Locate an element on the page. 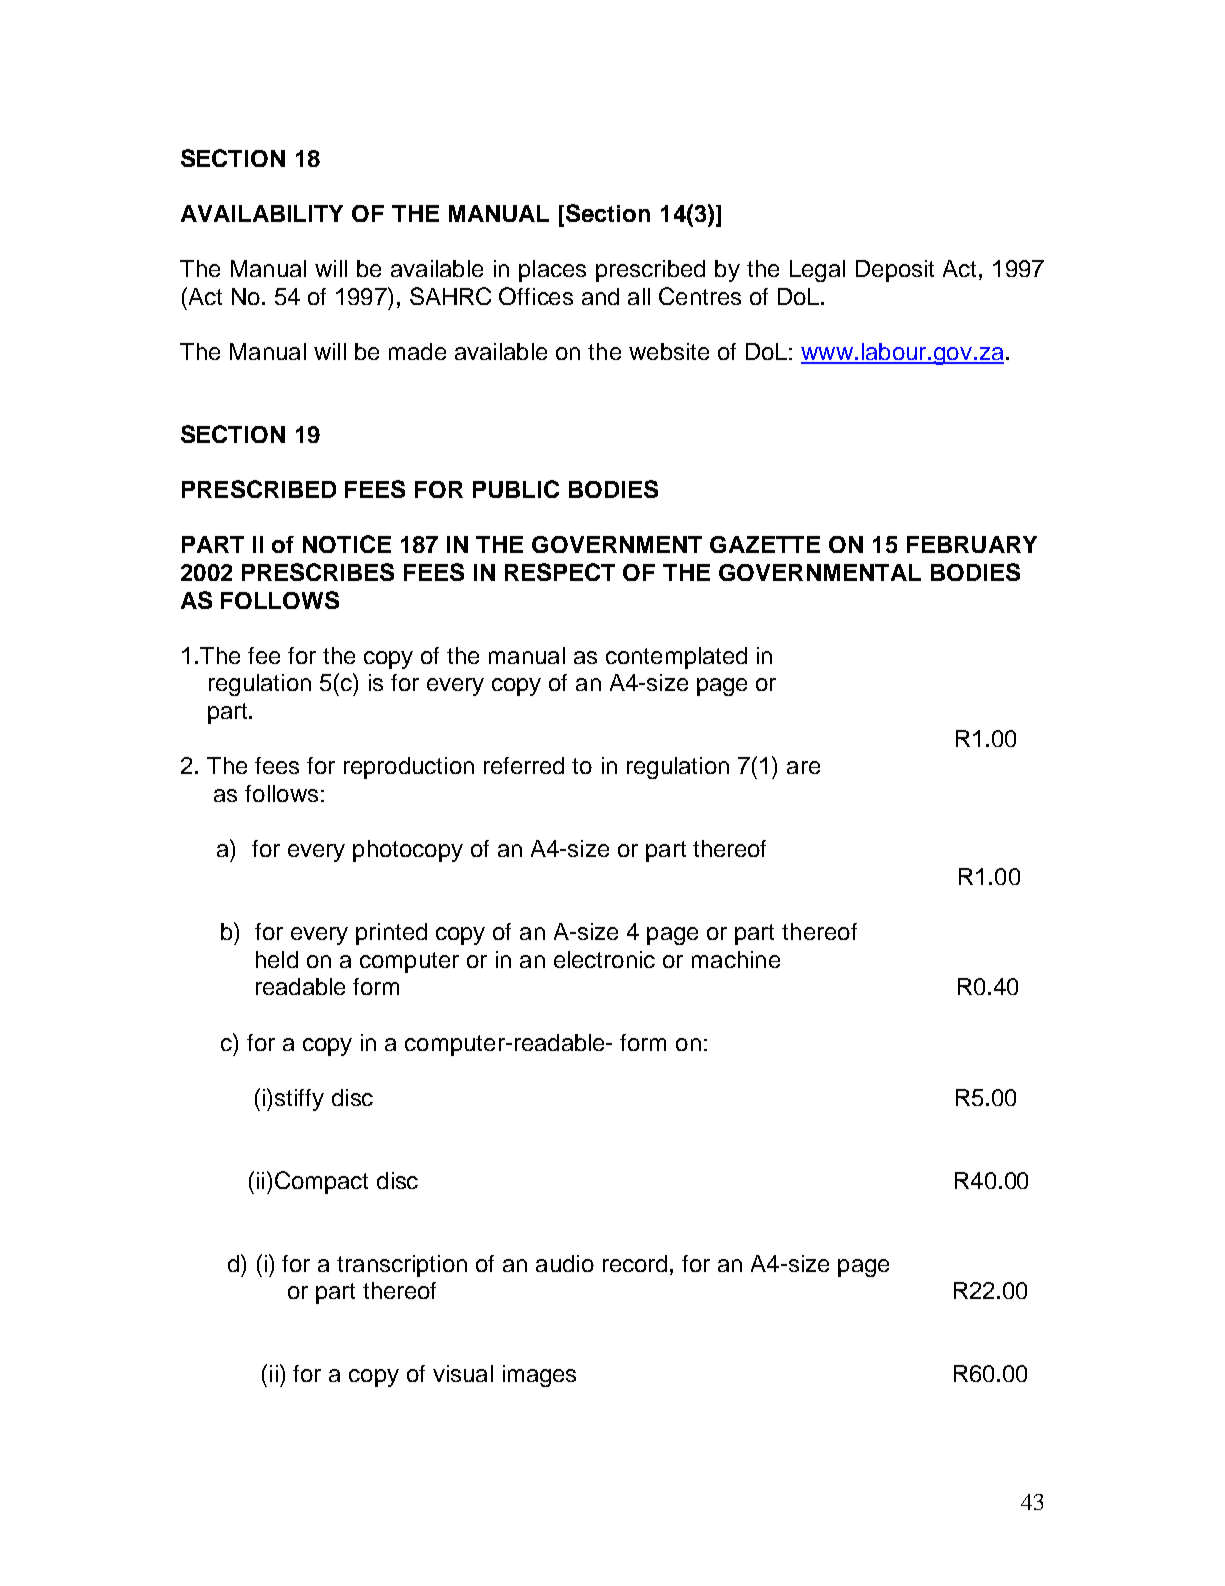 This image has width=1225, height=1586. Deposit is located at coordinates (895, 271).
